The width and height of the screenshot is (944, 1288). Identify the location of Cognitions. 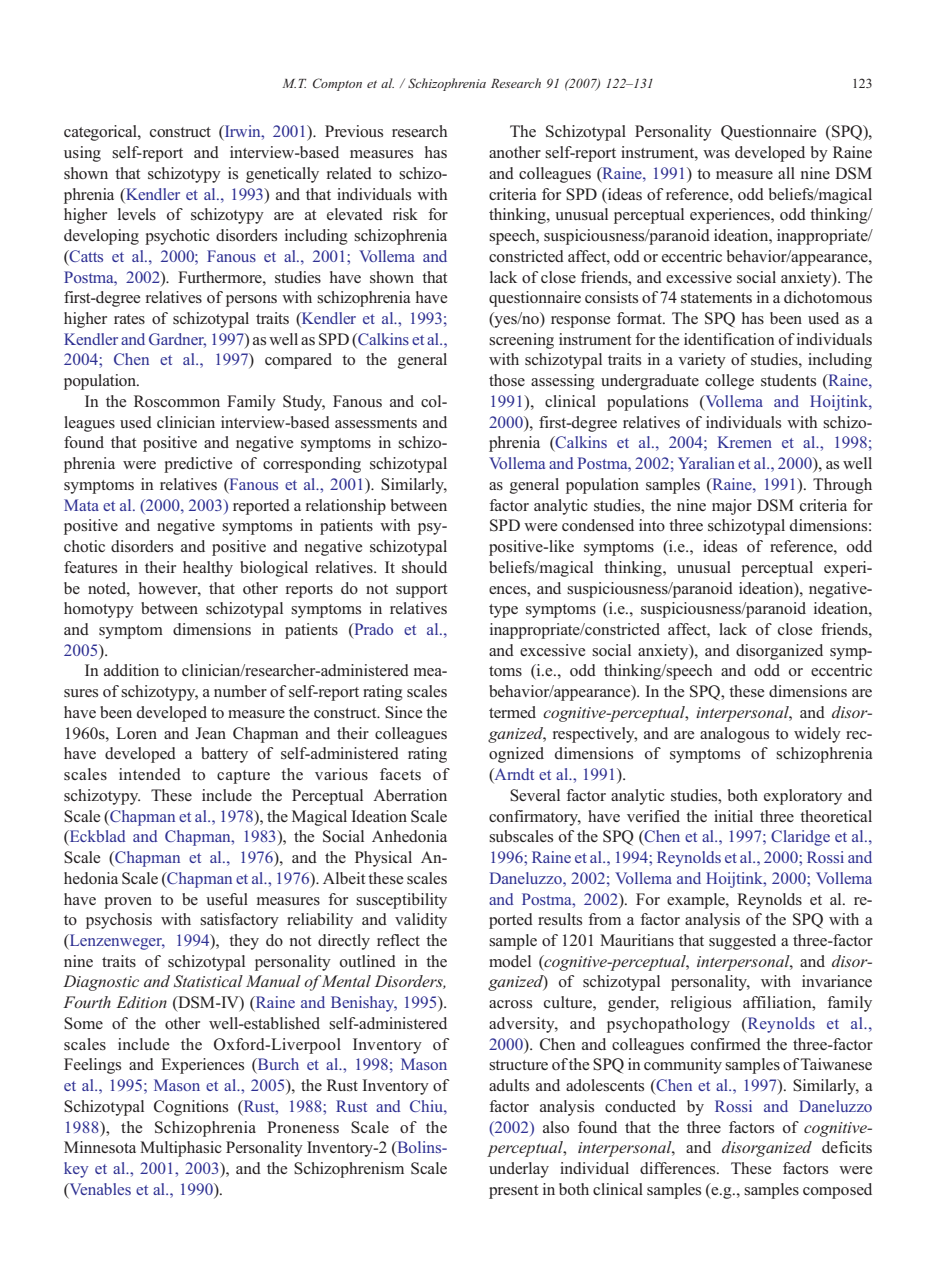
(191, 1108).
